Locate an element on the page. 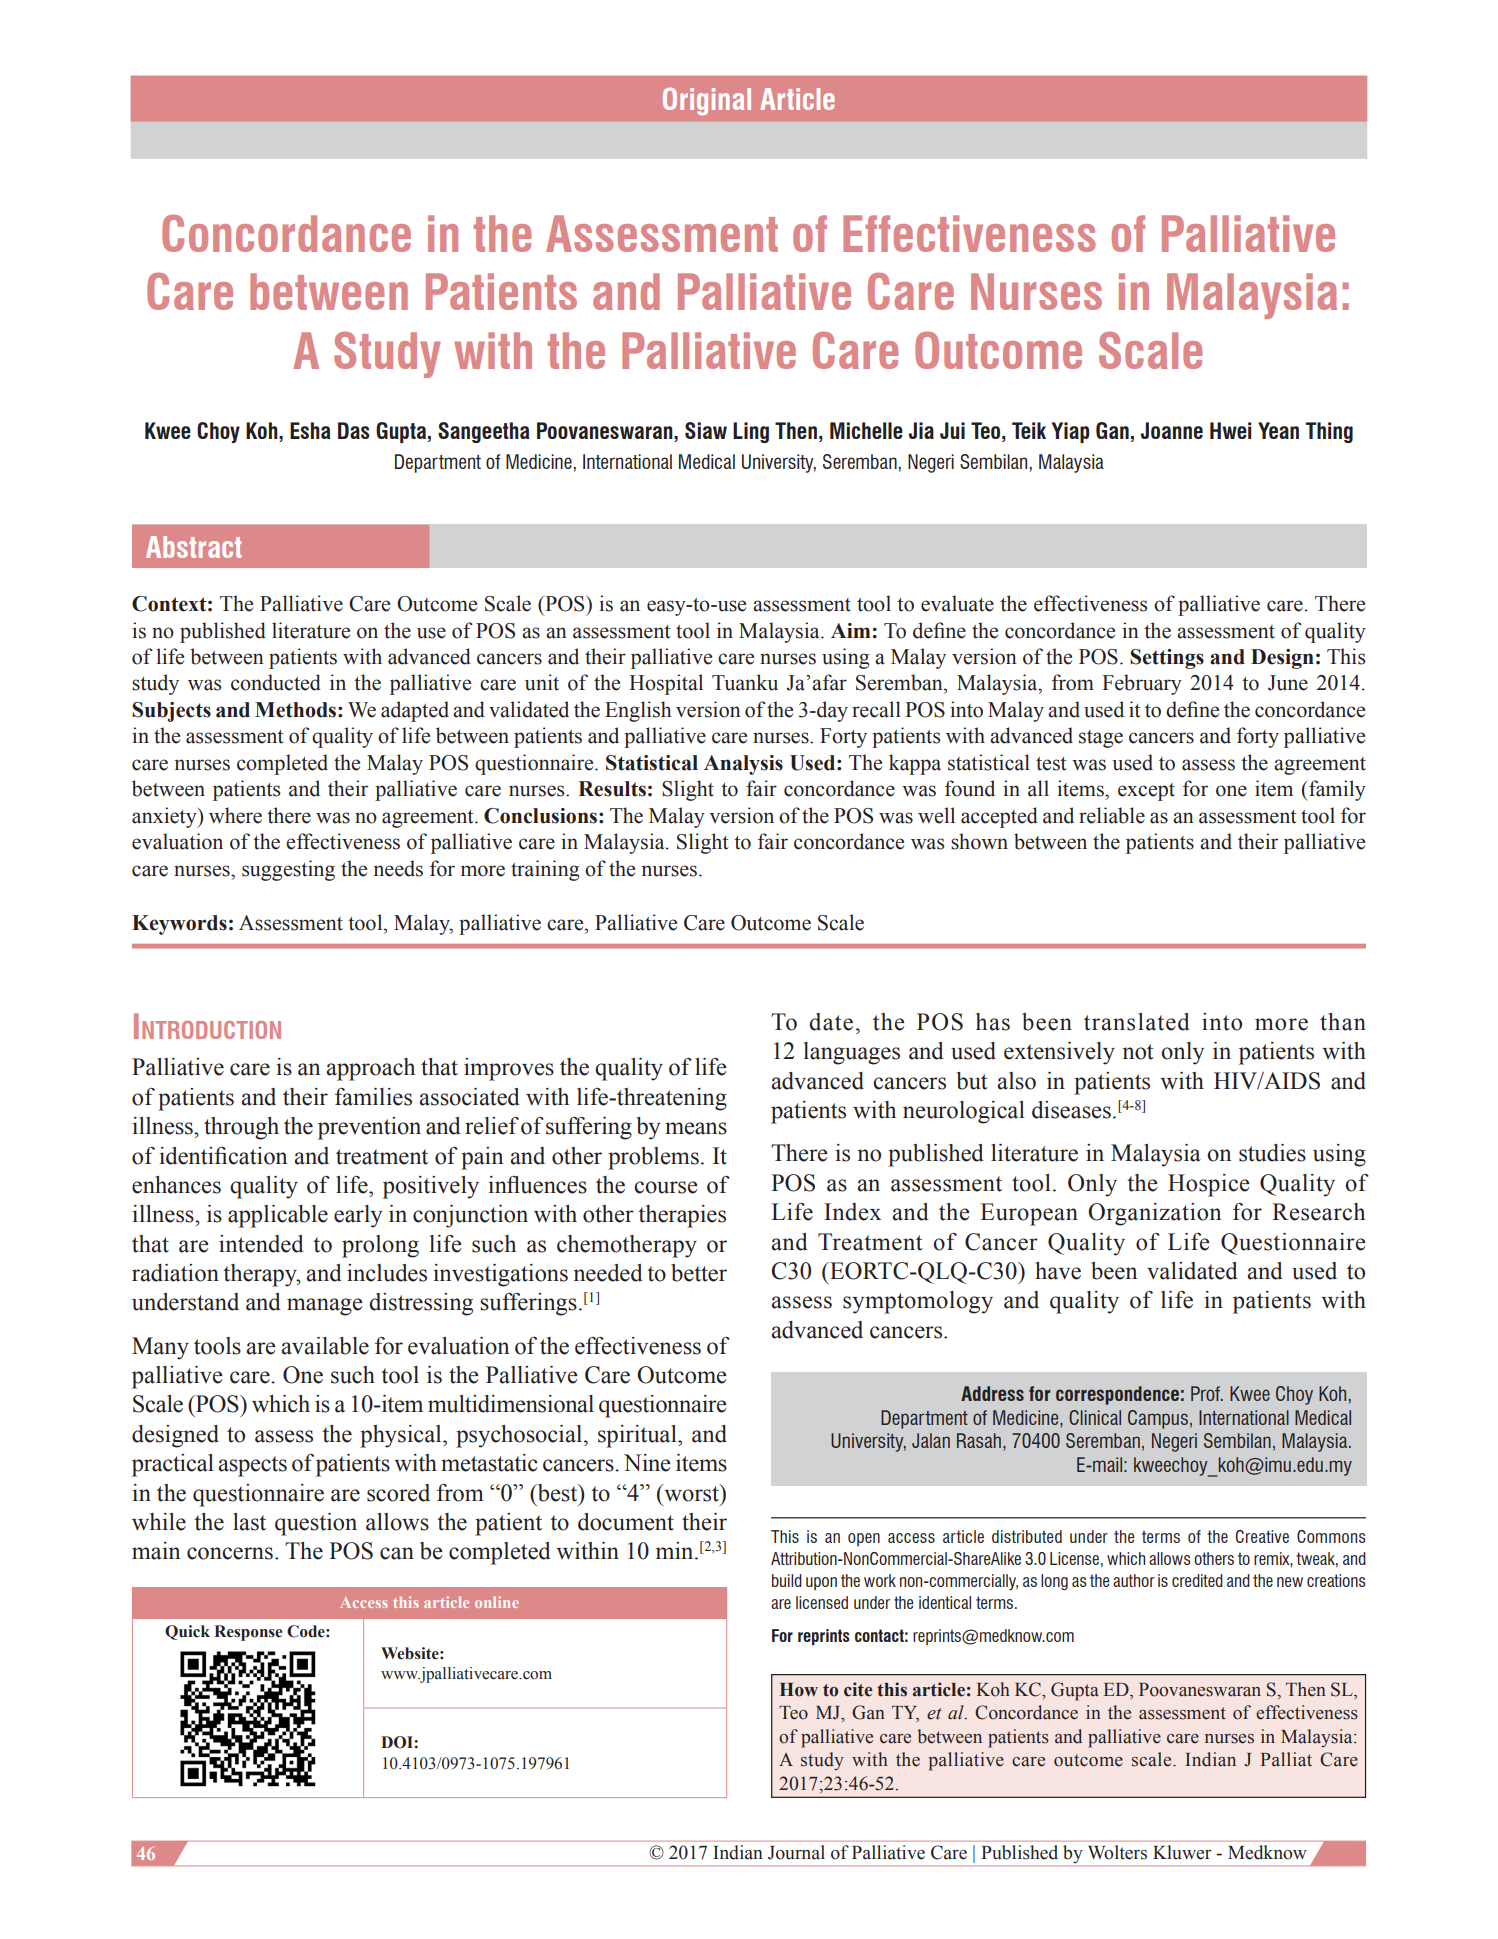  DOI is located at coordinates (398, 1742).
